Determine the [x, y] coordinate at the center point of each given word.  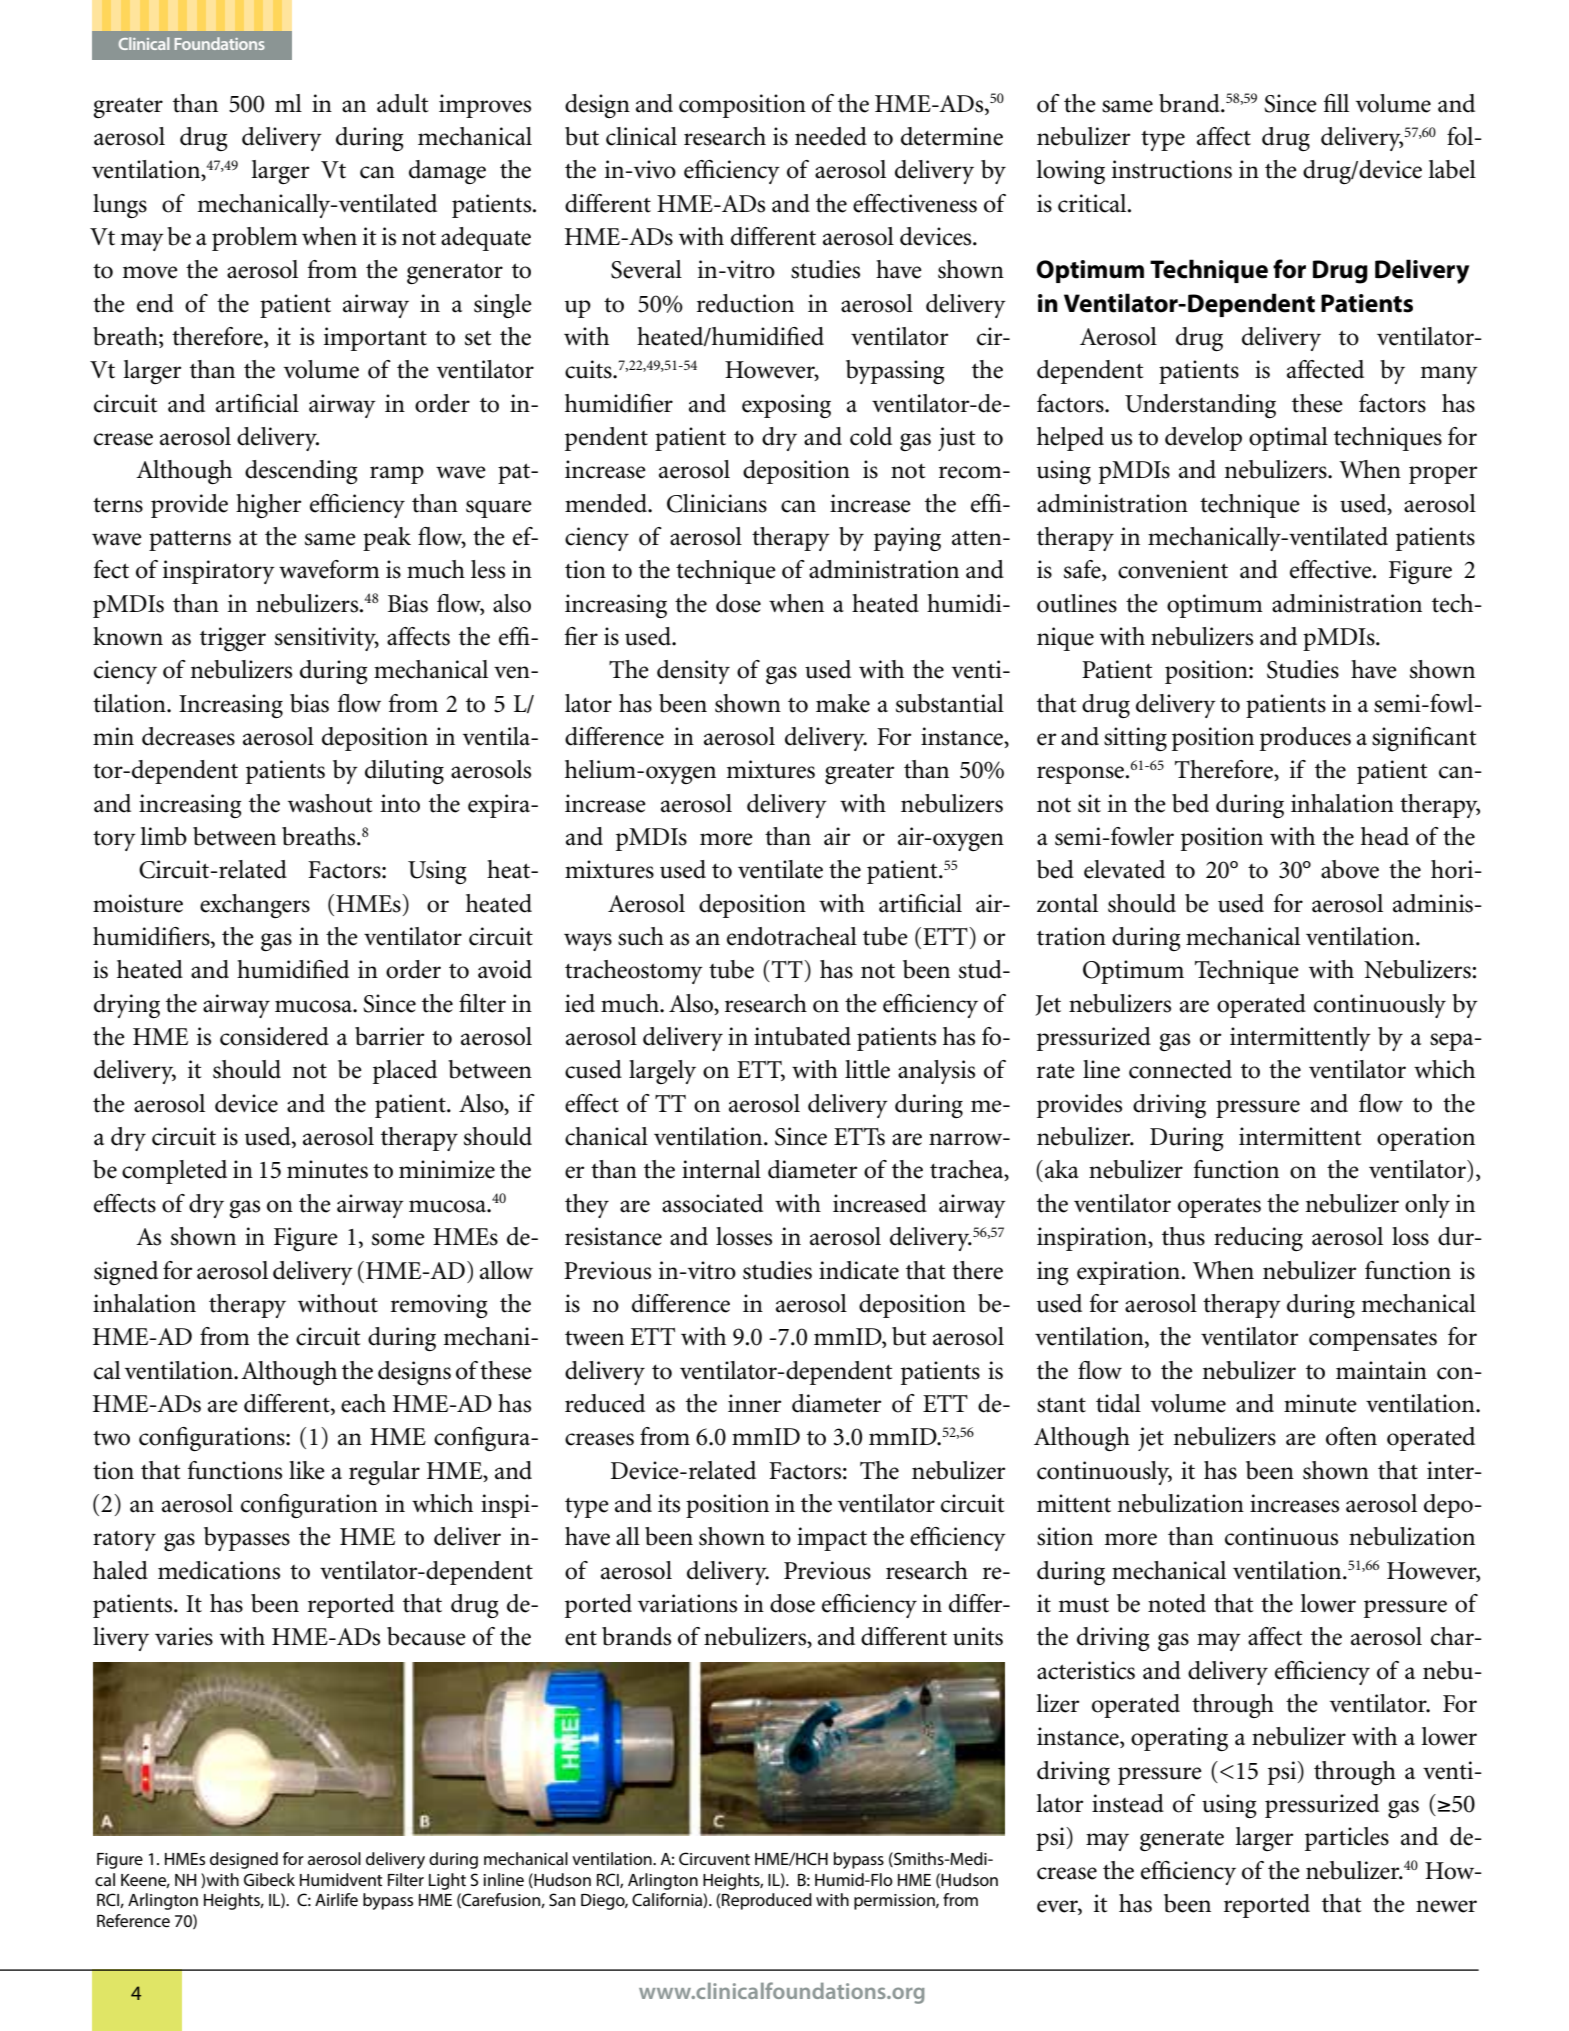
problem [255, 239]
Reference [133, 1920]
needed [831, 136]
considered [274, 1036]
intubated [802, 1036]
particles [1347, 1839]
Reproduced [767, 1901]
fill [1336, 103]
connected [1180, 1069]
